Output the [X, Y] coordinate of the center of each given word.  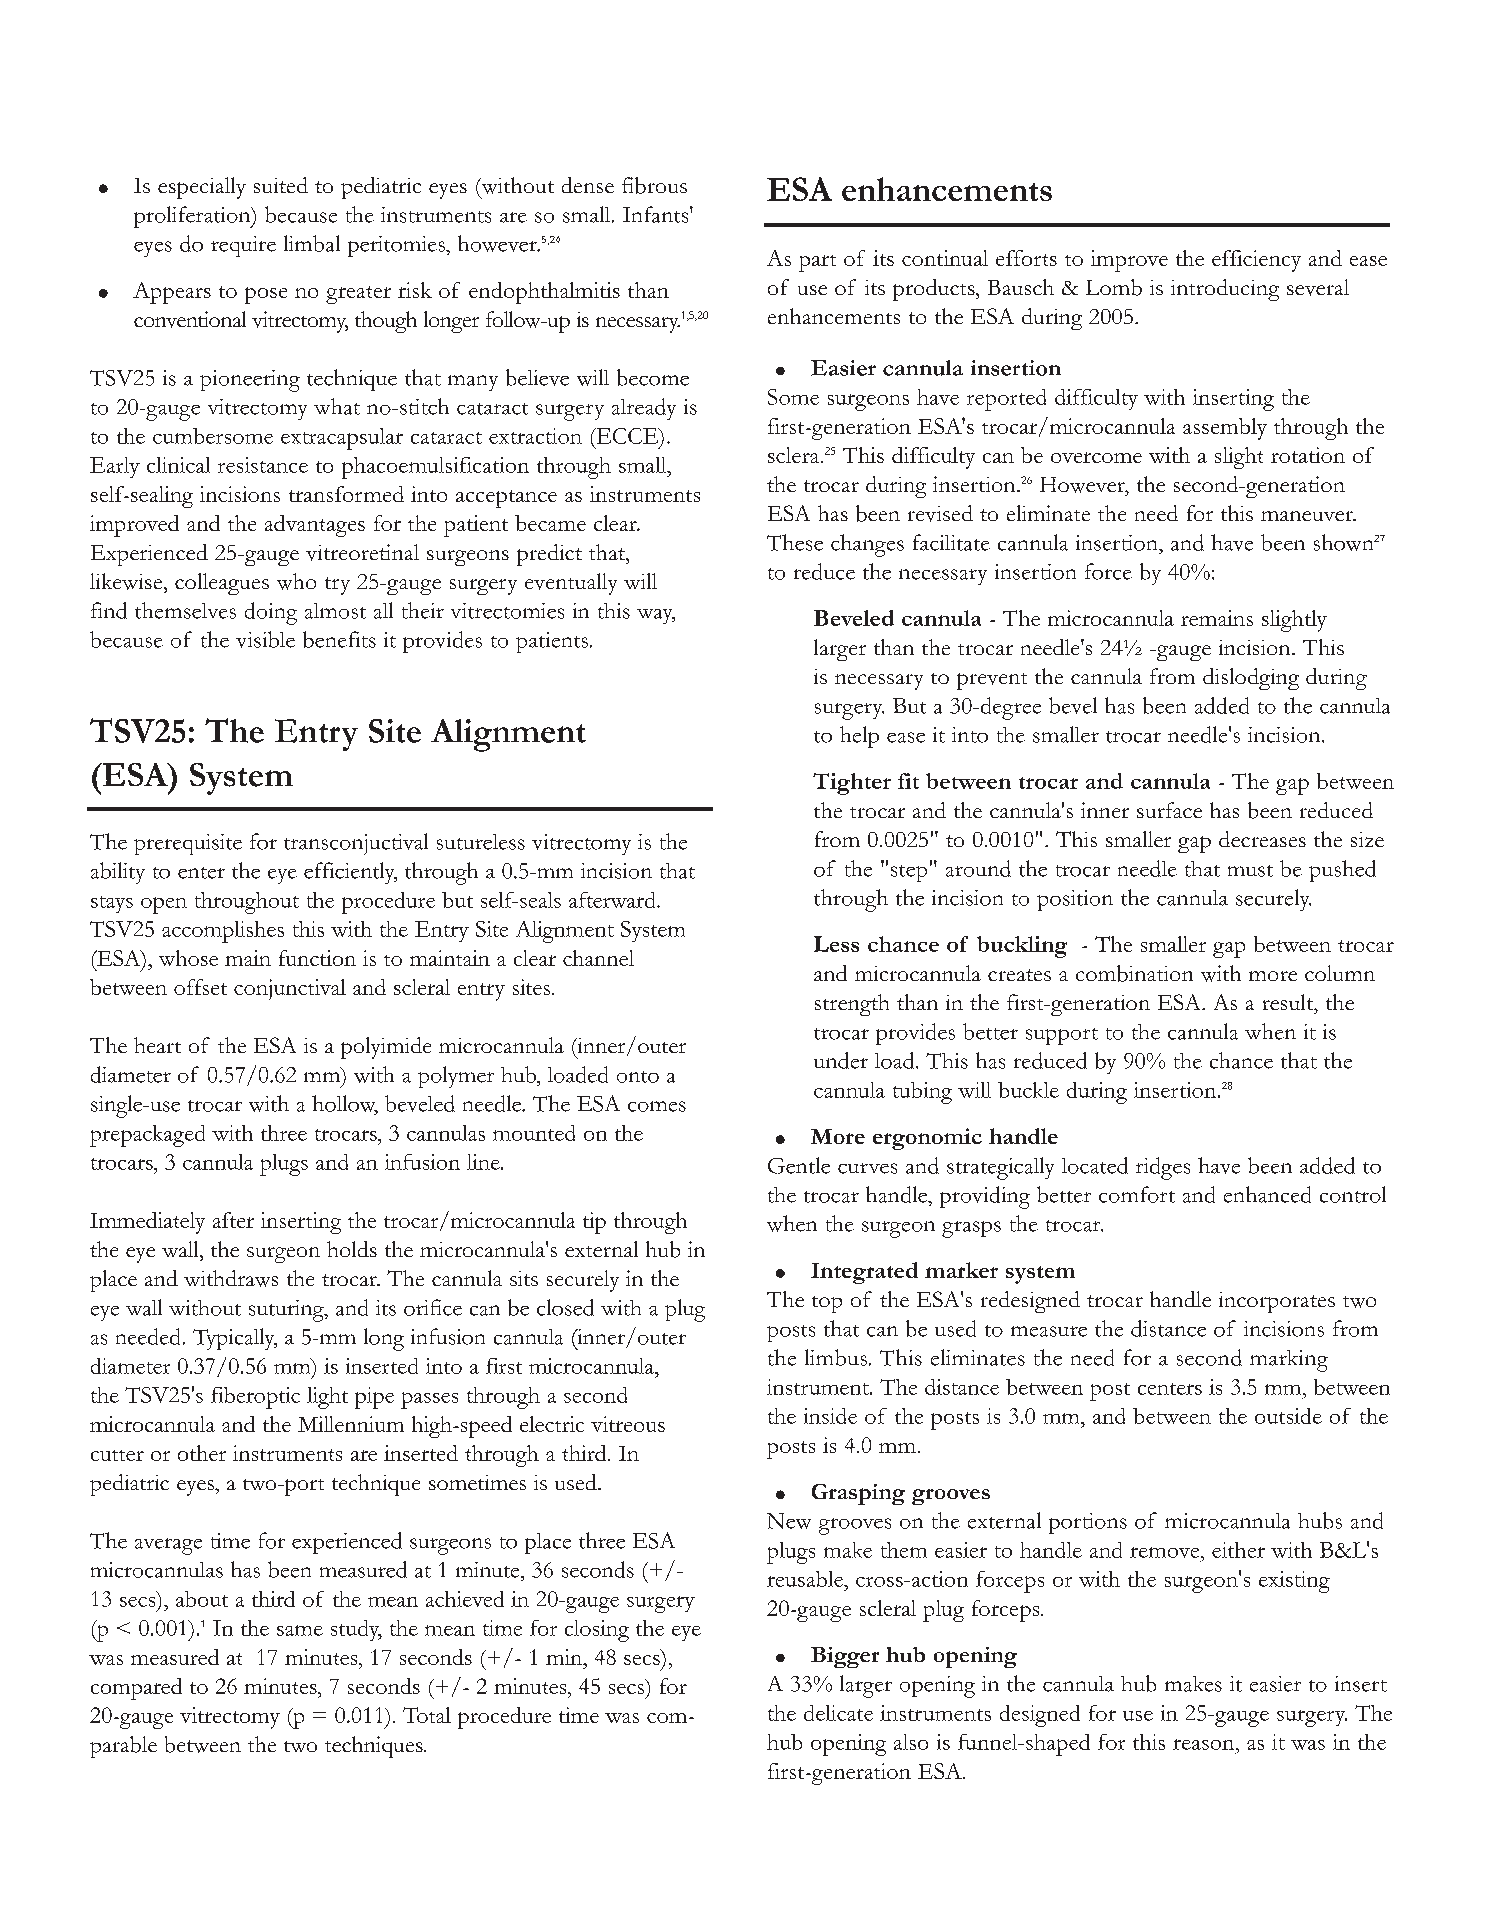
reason [1205, 1744]
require [243, 246]
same [300, 1630]
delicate [838, 1713]
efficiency [1256, 261]
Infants [657, 214]
